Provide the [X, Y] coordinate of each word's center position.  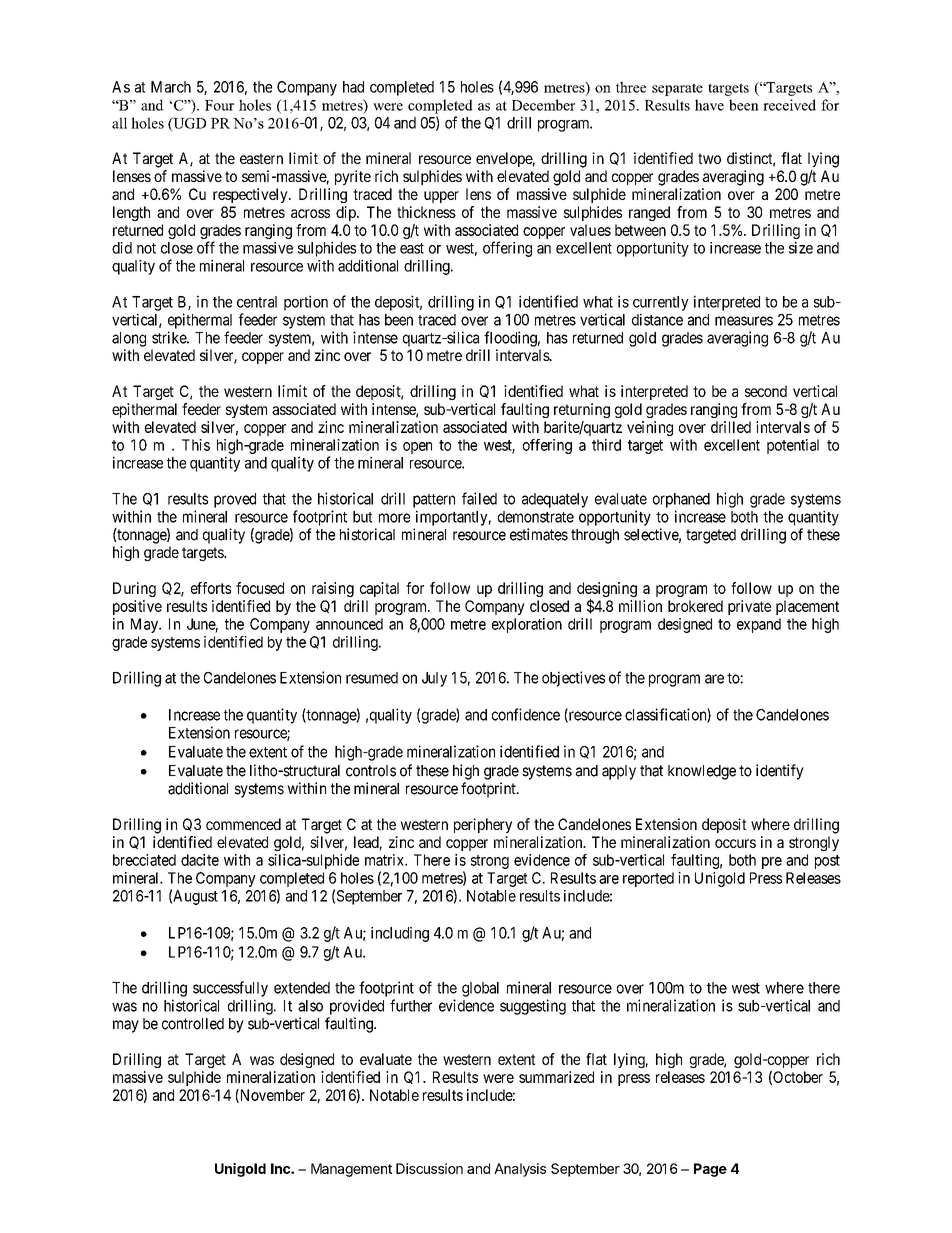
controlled [193, 1024]
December [543, 105]
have [709, 105]
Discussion [429, 1168]
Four [219, 105]
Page [710, 1170]
